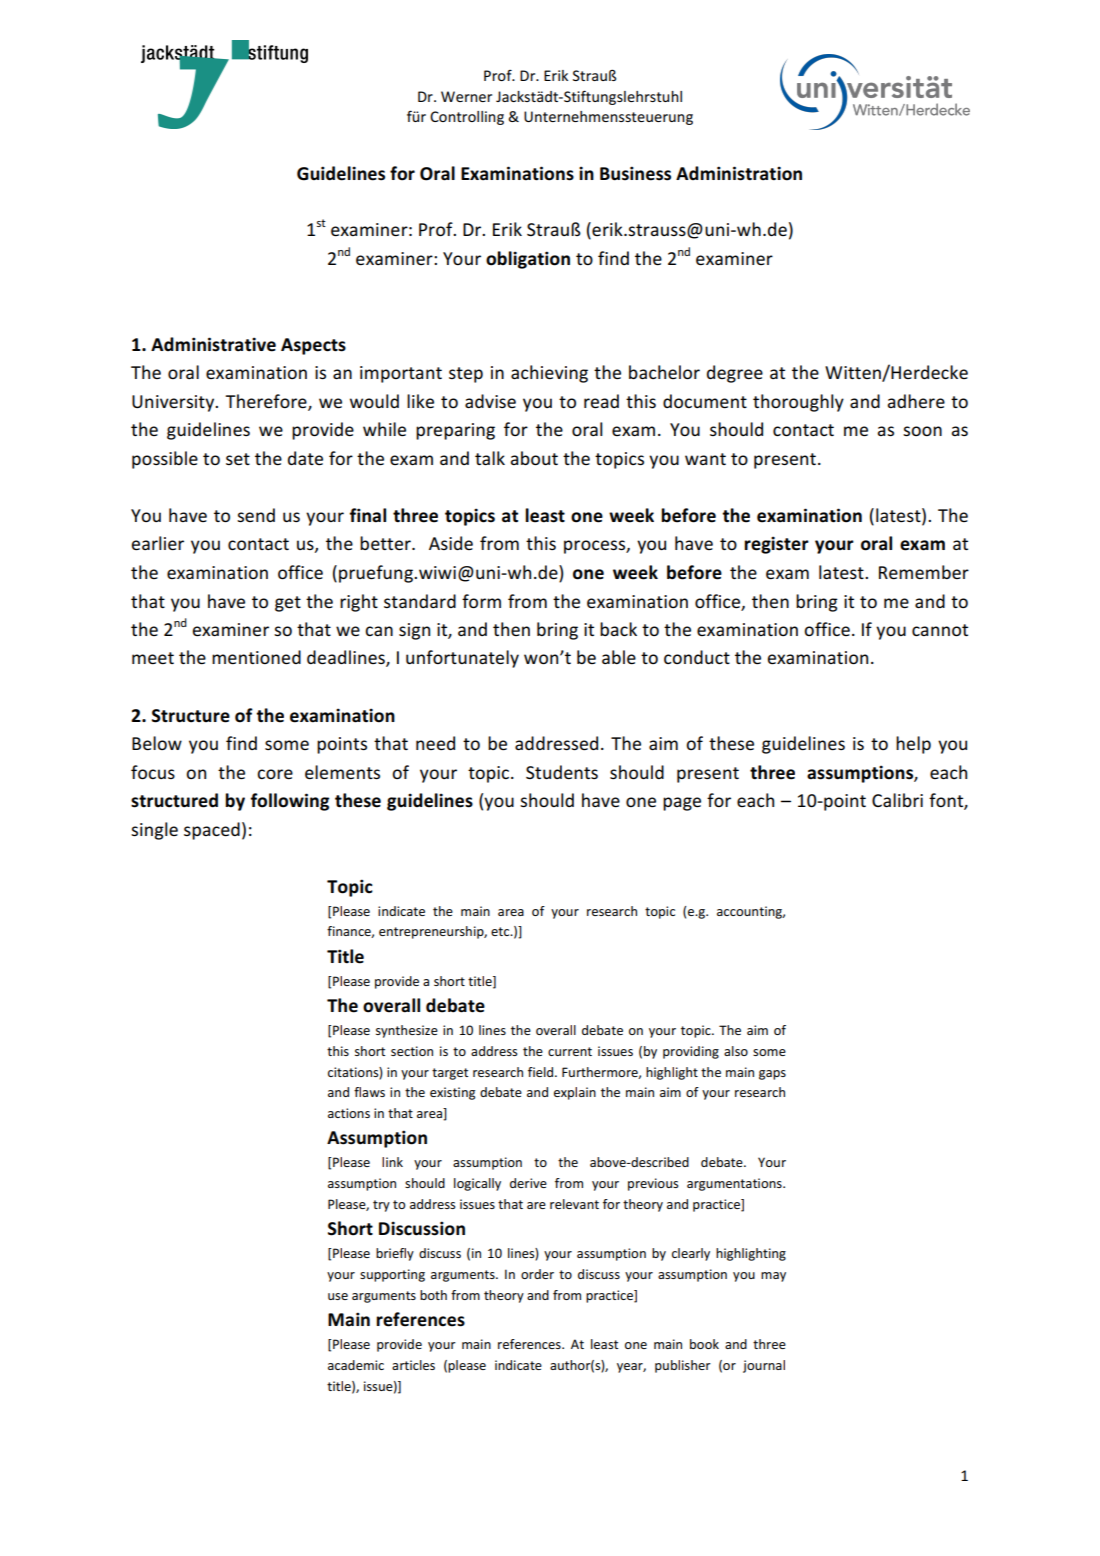 The height and width of the image is (1556, 1100). I want to click on order, so click(537, 1274).
